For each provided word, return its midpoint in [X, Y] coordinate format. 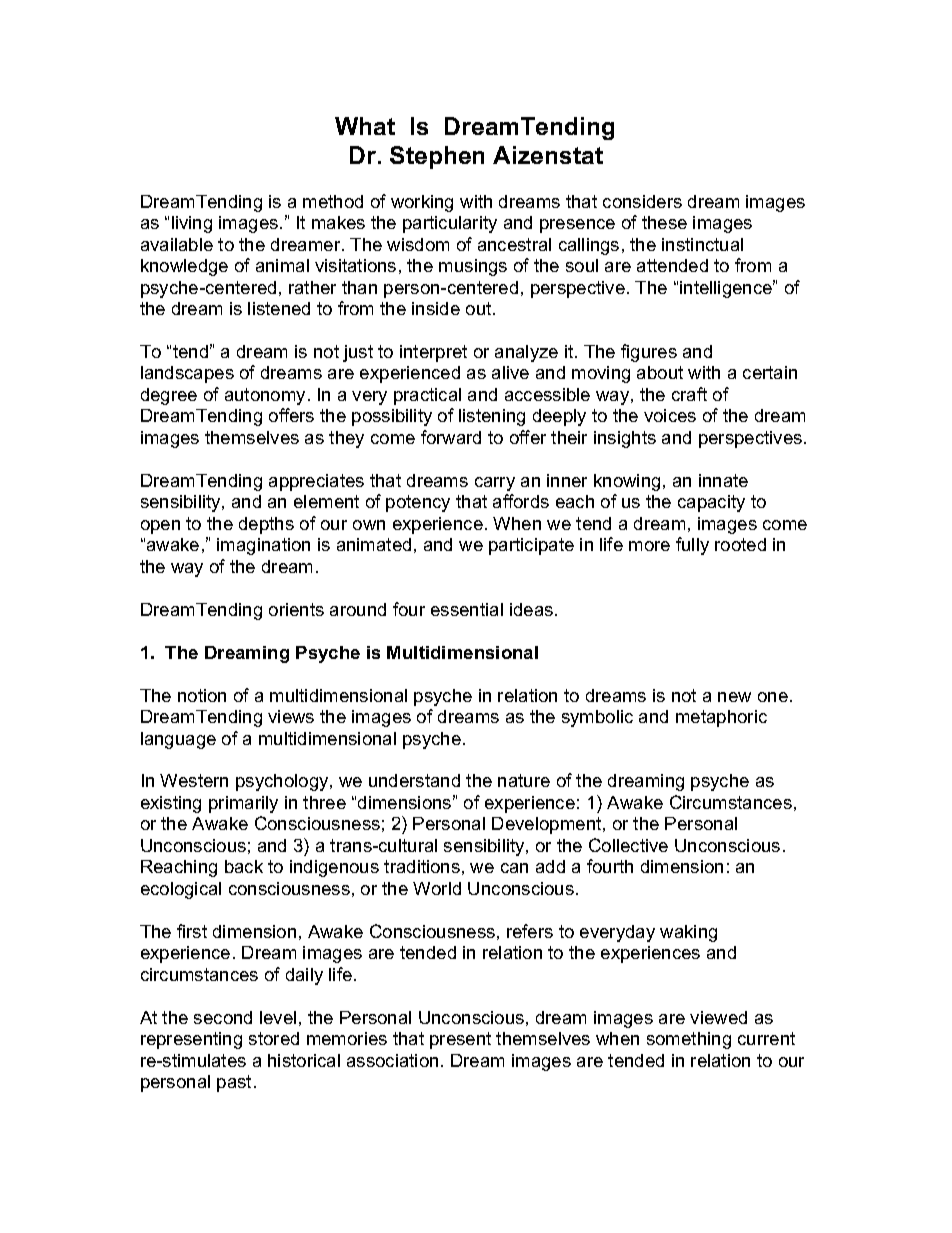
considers [642, 201]
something [689, 1040]
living [192, 224]
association [392, 1060]
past [234, 1083]
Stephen [437, 157]
